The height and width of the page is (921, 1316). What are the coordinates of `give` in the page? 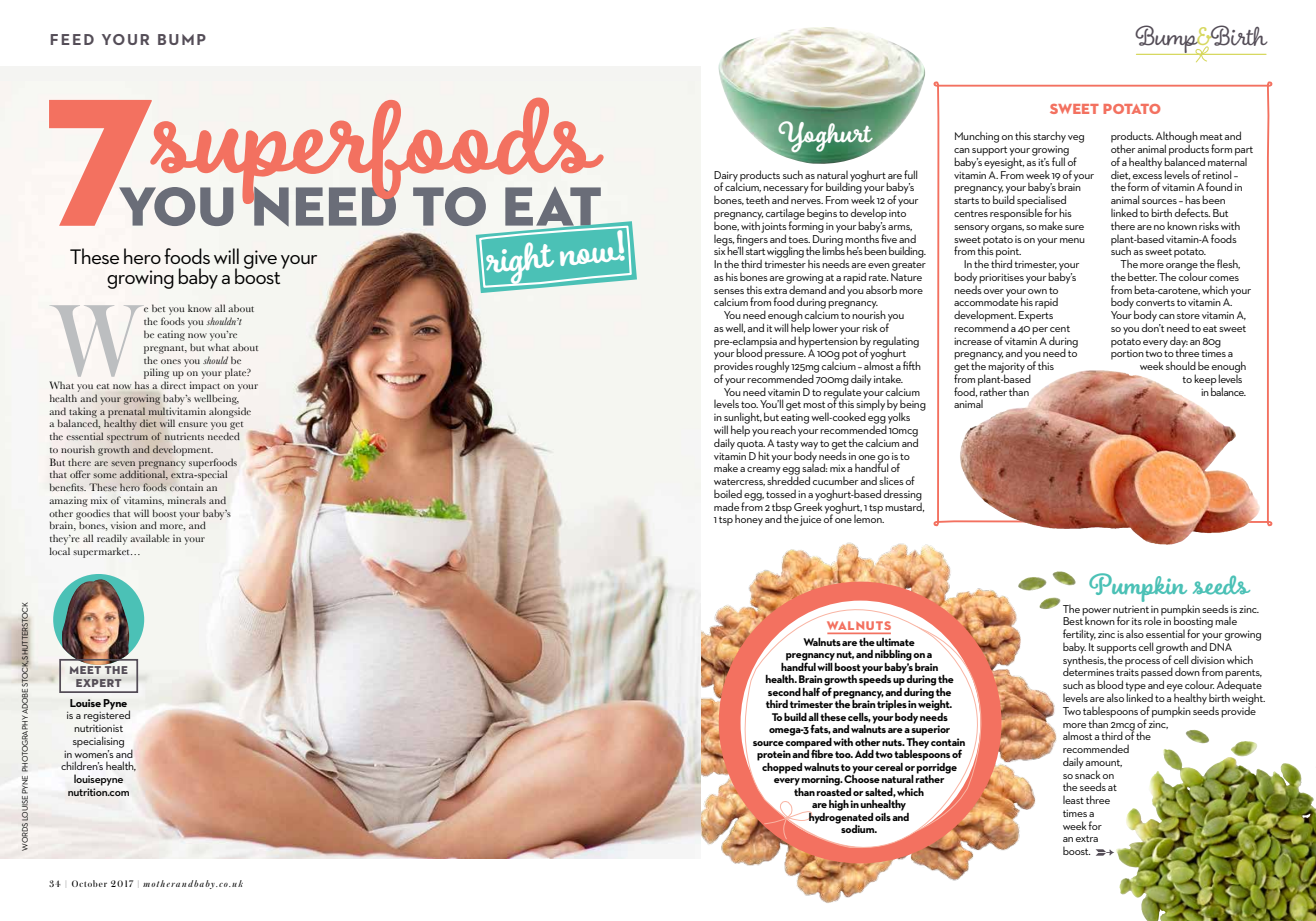 It's located at (260, 259).
